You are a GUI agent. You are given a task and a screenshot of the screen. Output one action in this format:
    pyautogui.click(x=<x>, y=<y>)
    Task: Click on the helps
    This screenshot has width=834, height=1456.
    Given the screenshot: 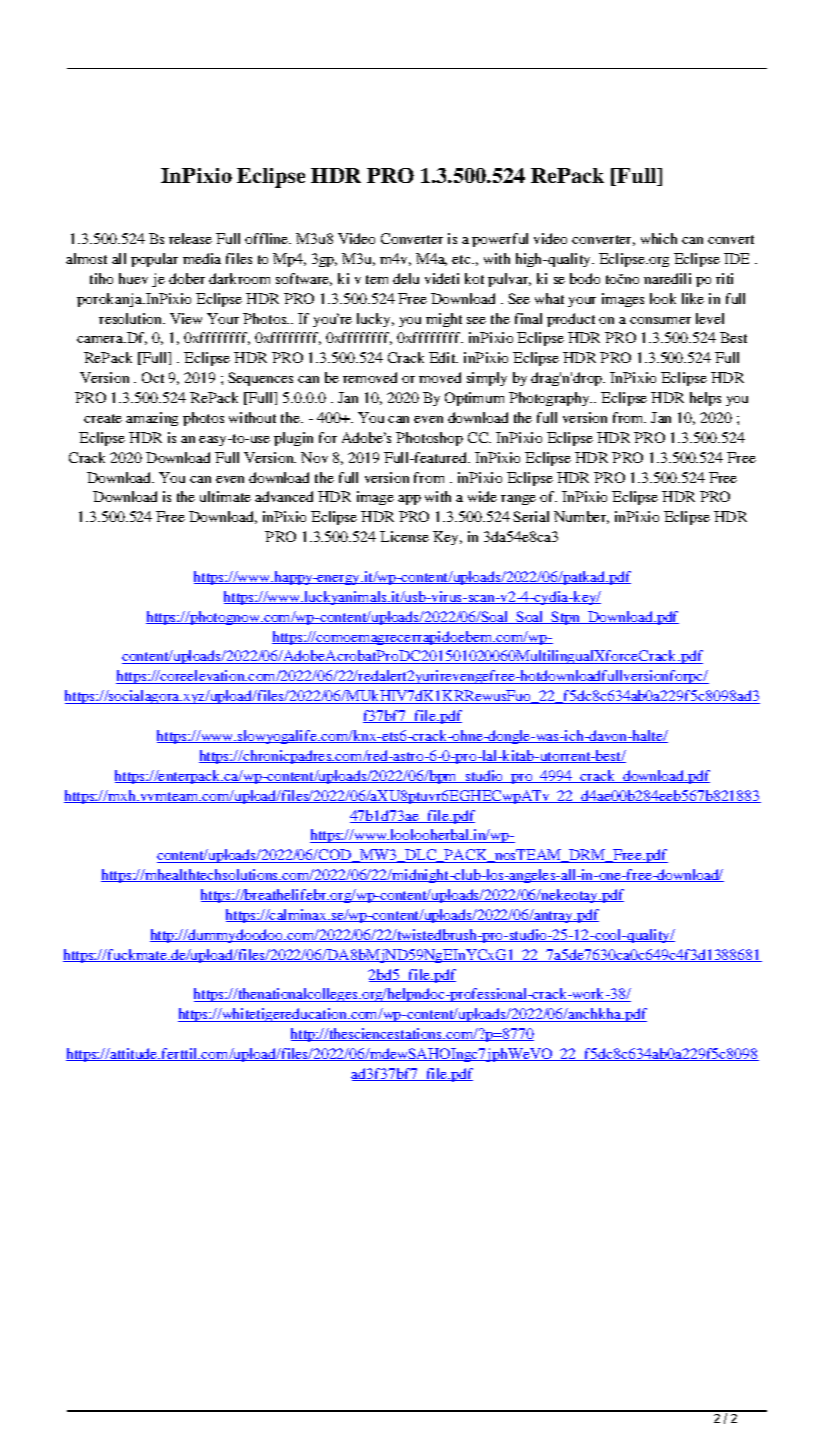 What is the action you would take?
    pyautogui.click(x=705, y=399)
